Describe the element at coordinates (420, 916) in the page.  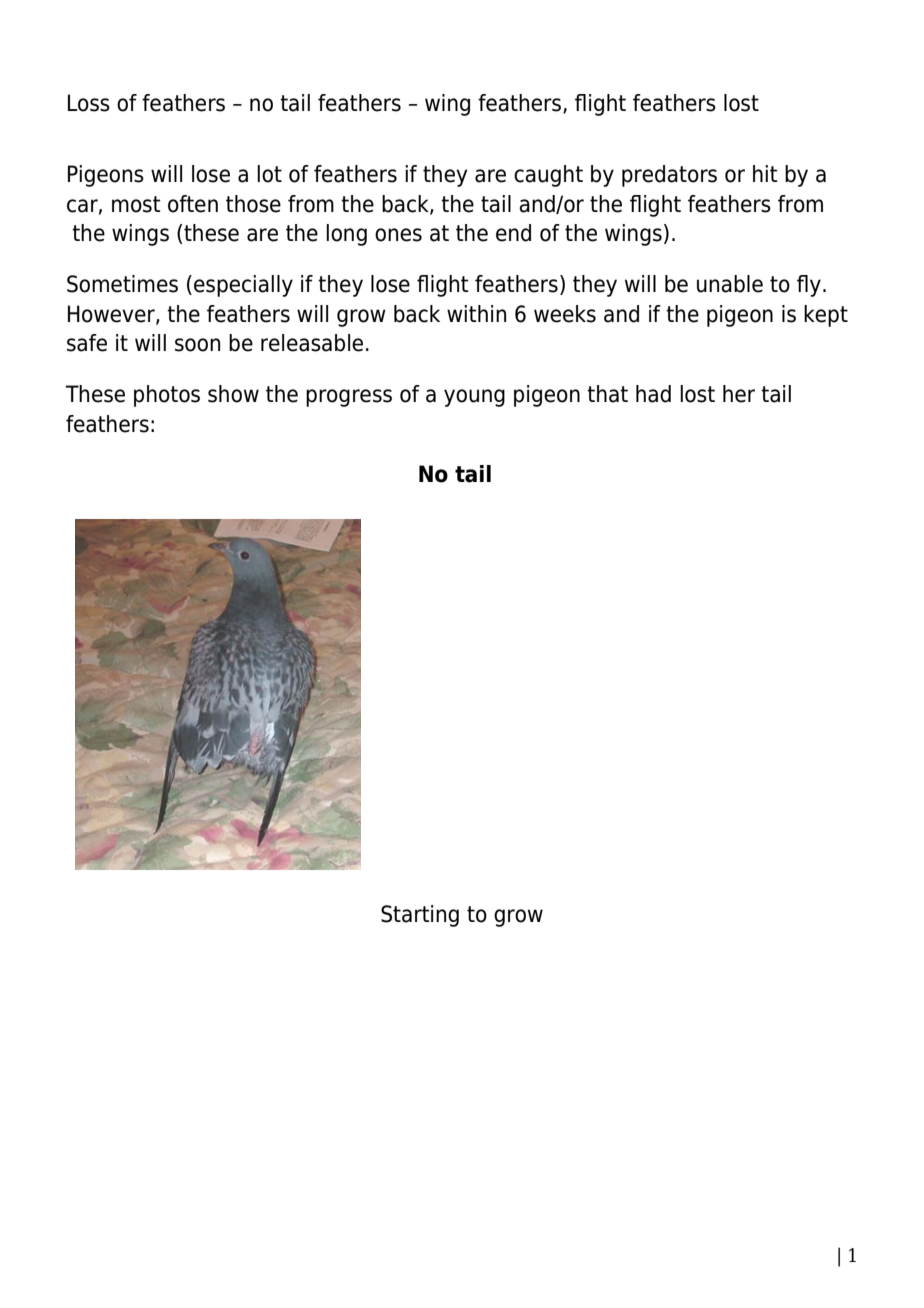
I see `Starting` at that location.
